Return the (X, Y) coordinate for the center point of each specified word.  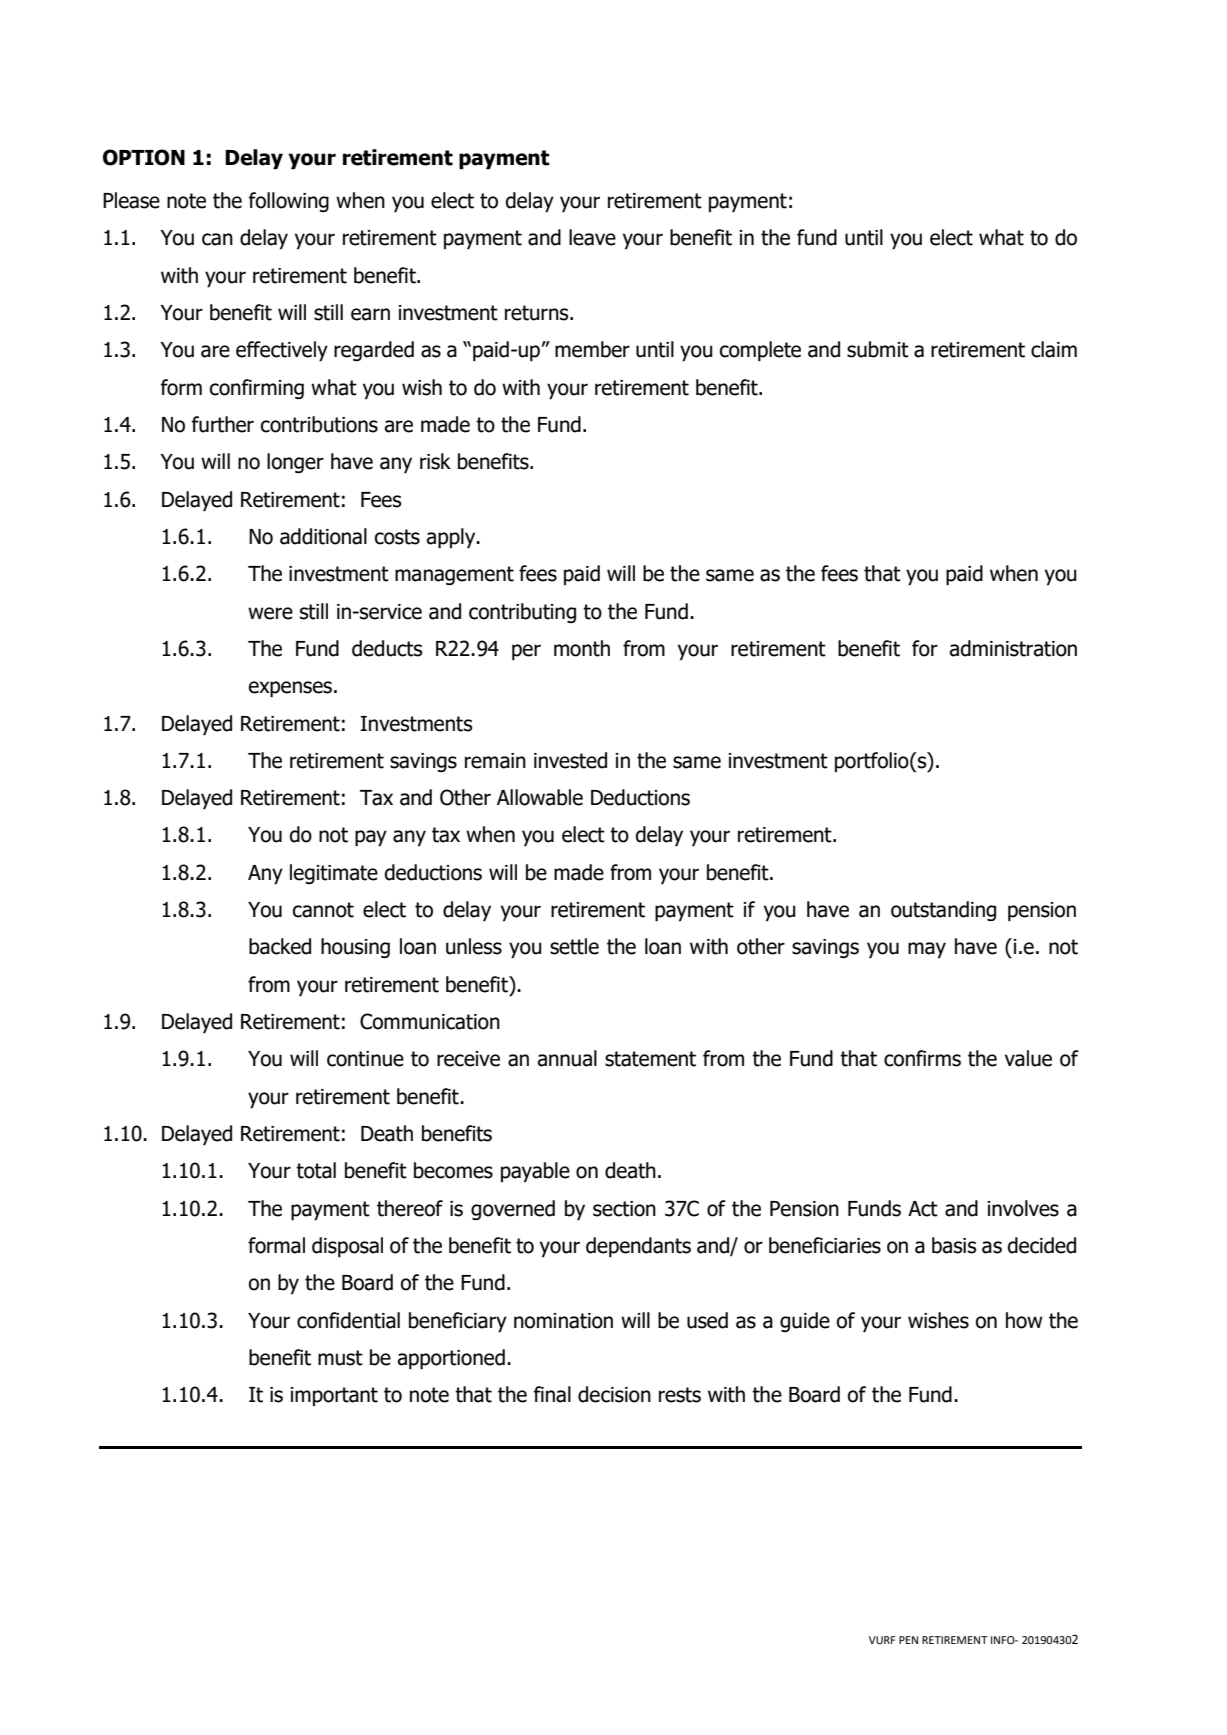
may (927, 950)
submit (878, 349)
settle (574, 946)
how (1024, 1320)
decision (614, 1394)
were (270, 613)
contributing (522, 613)
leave (592, 237)
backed (280, 946)
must (340, 1358)
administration (1013, 648)
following (289, 202)
